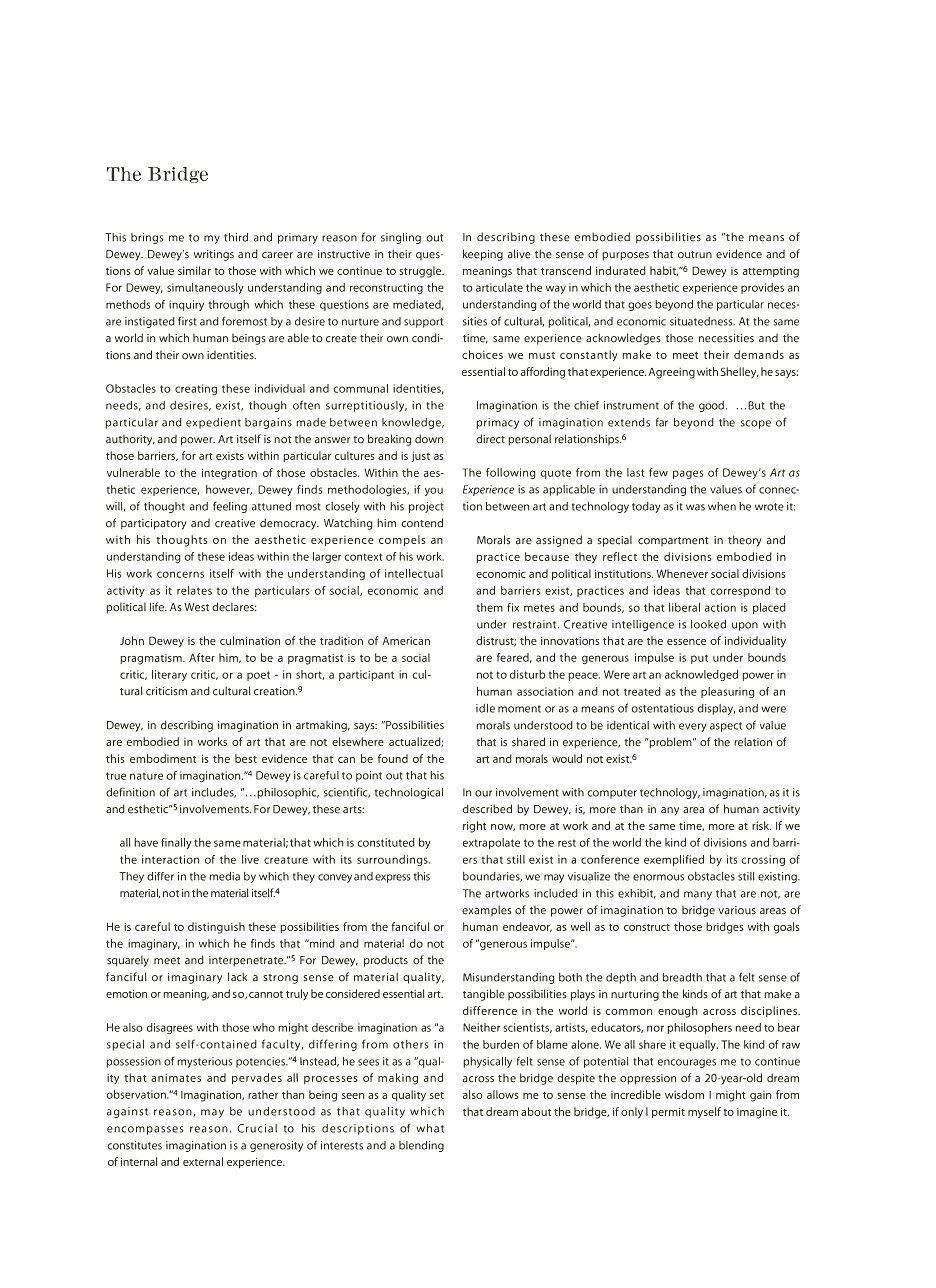  What do you see at coordinates (737, 910) in the screenshot?
I see `various` at bounding box center [737, 910].
